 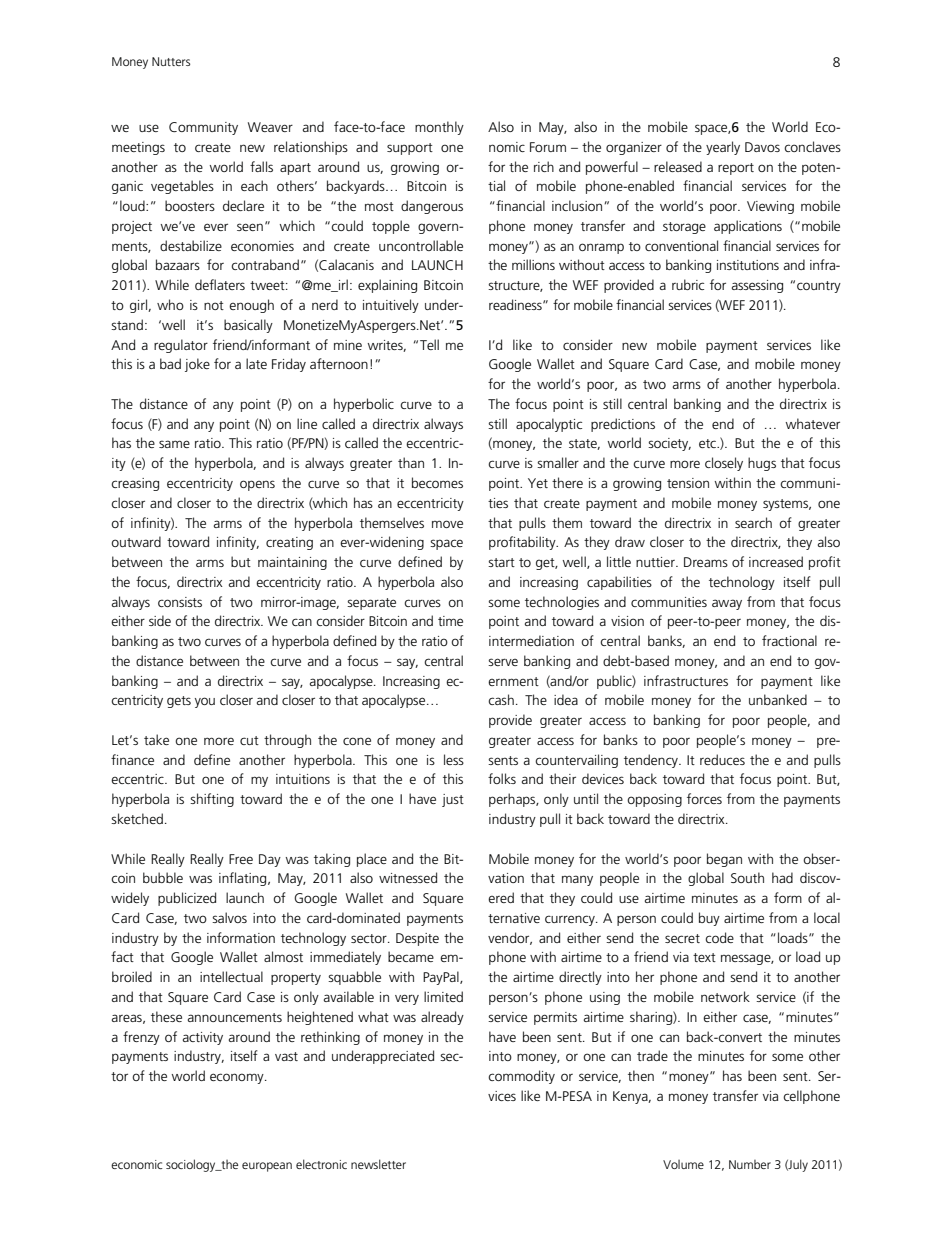 What do you see at coordinates (229, 917) in the image?
I see `salvos` at bounding box center [229, 917].
